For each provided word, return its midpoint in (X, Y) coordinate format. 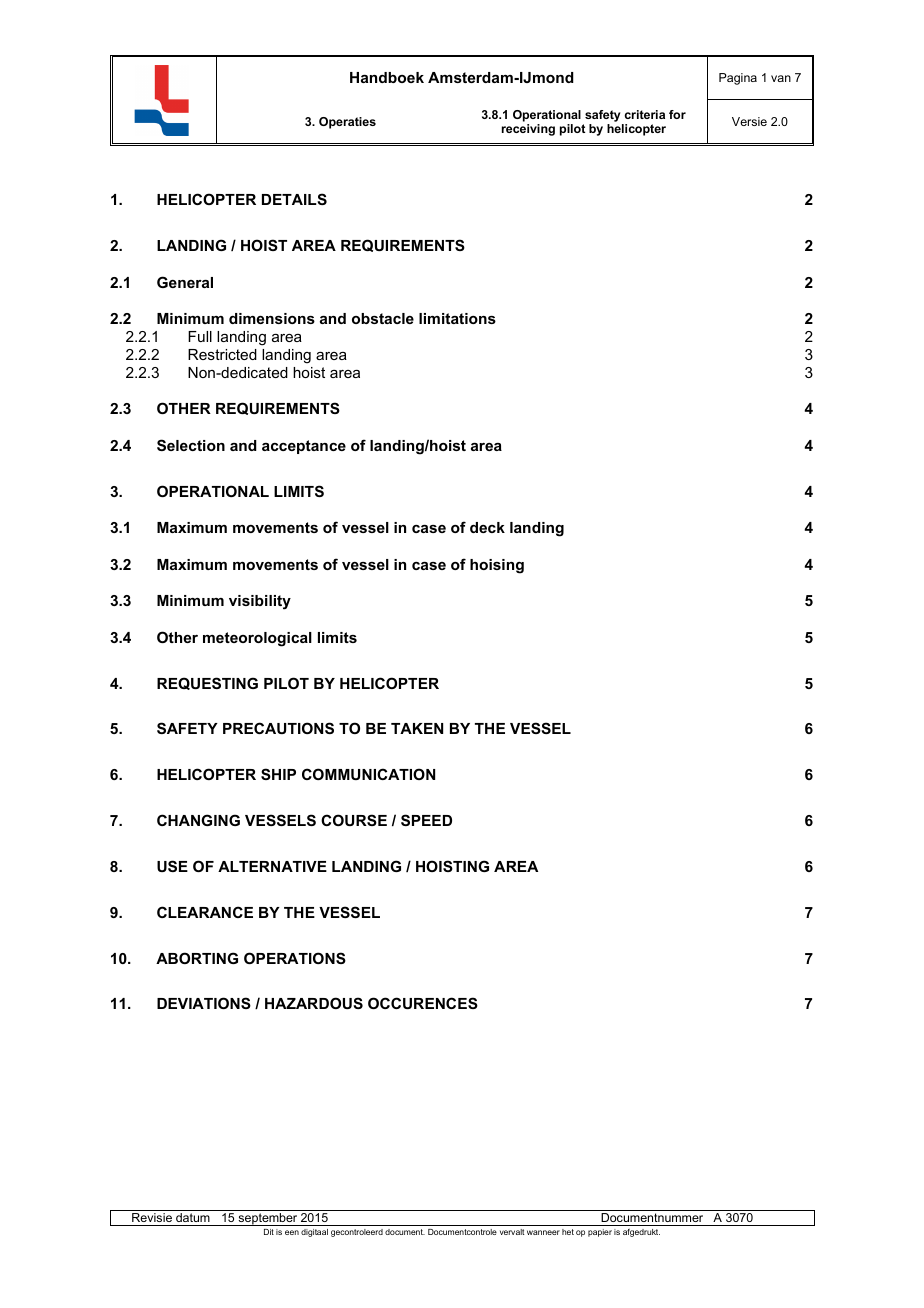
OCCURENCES (423, 1003)
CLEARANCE (205, 912)
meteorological (257, 639)
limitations (457, 318)
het (568, 1232)
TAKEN (417, 728)
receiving (528, 130)
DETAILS (294, 199)
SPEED (426, 820)
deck (487, 527)
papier (600, 1233)
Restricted (222, 354)
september (268, 1219)
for (677, 114)
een (292, 1232)
